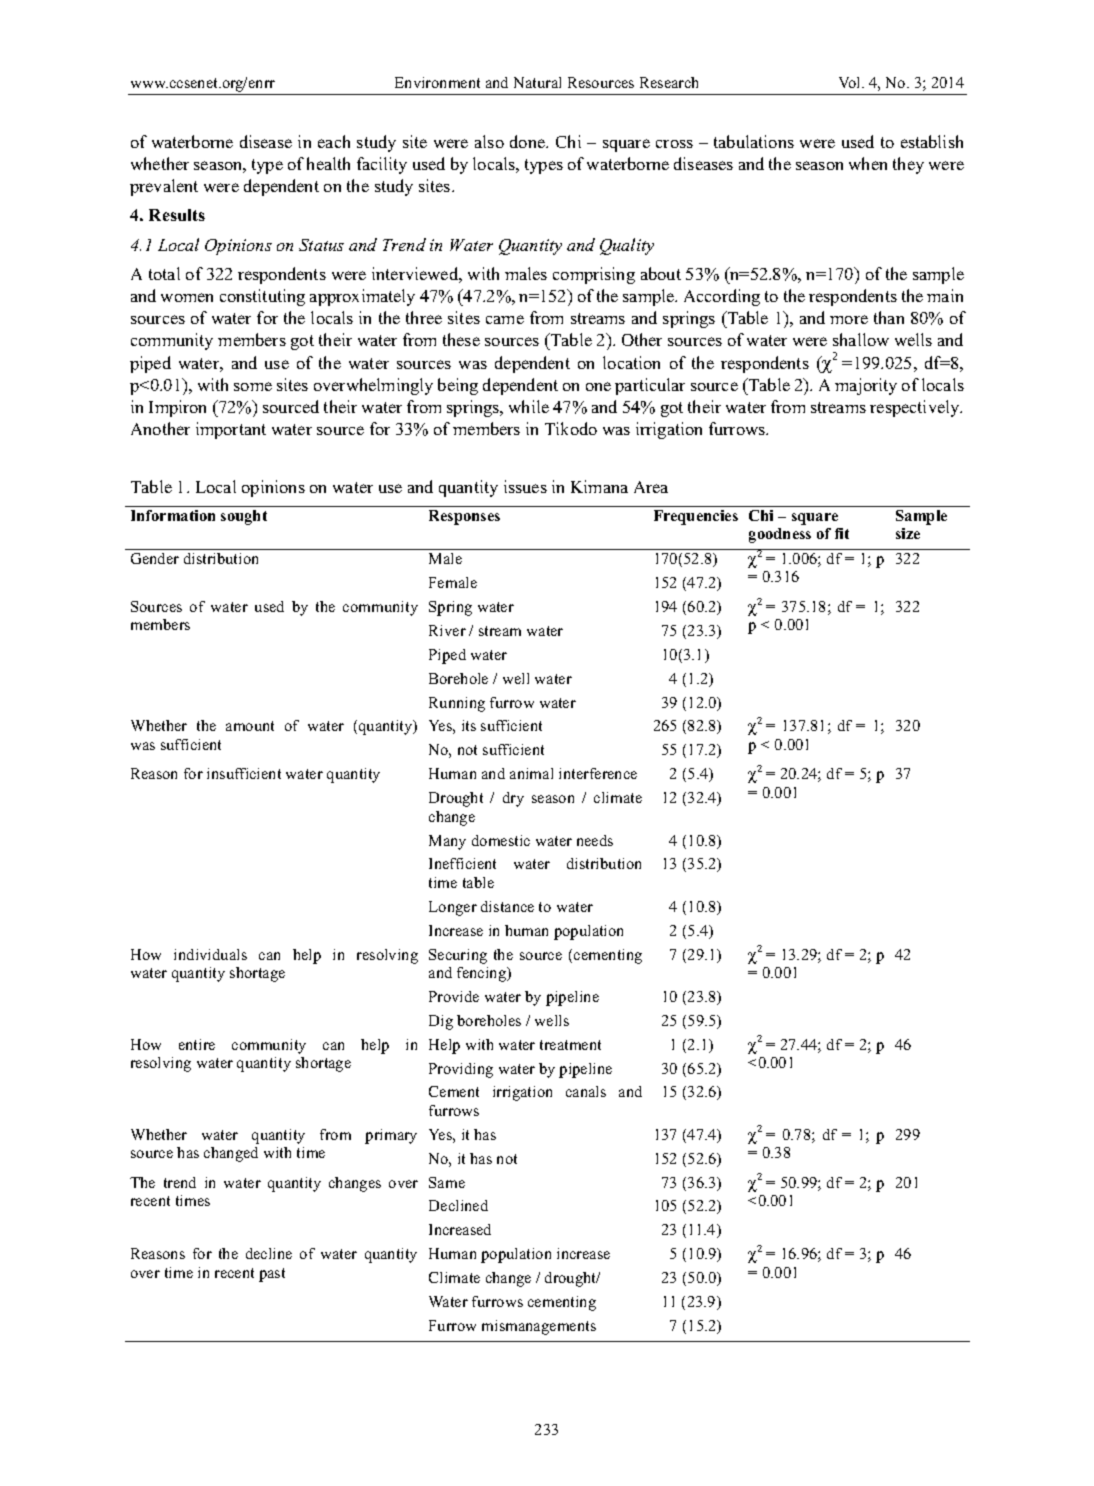 The height and width of the screenshot is (1486, 1094). I want to click on fit, so click(842, 533).
